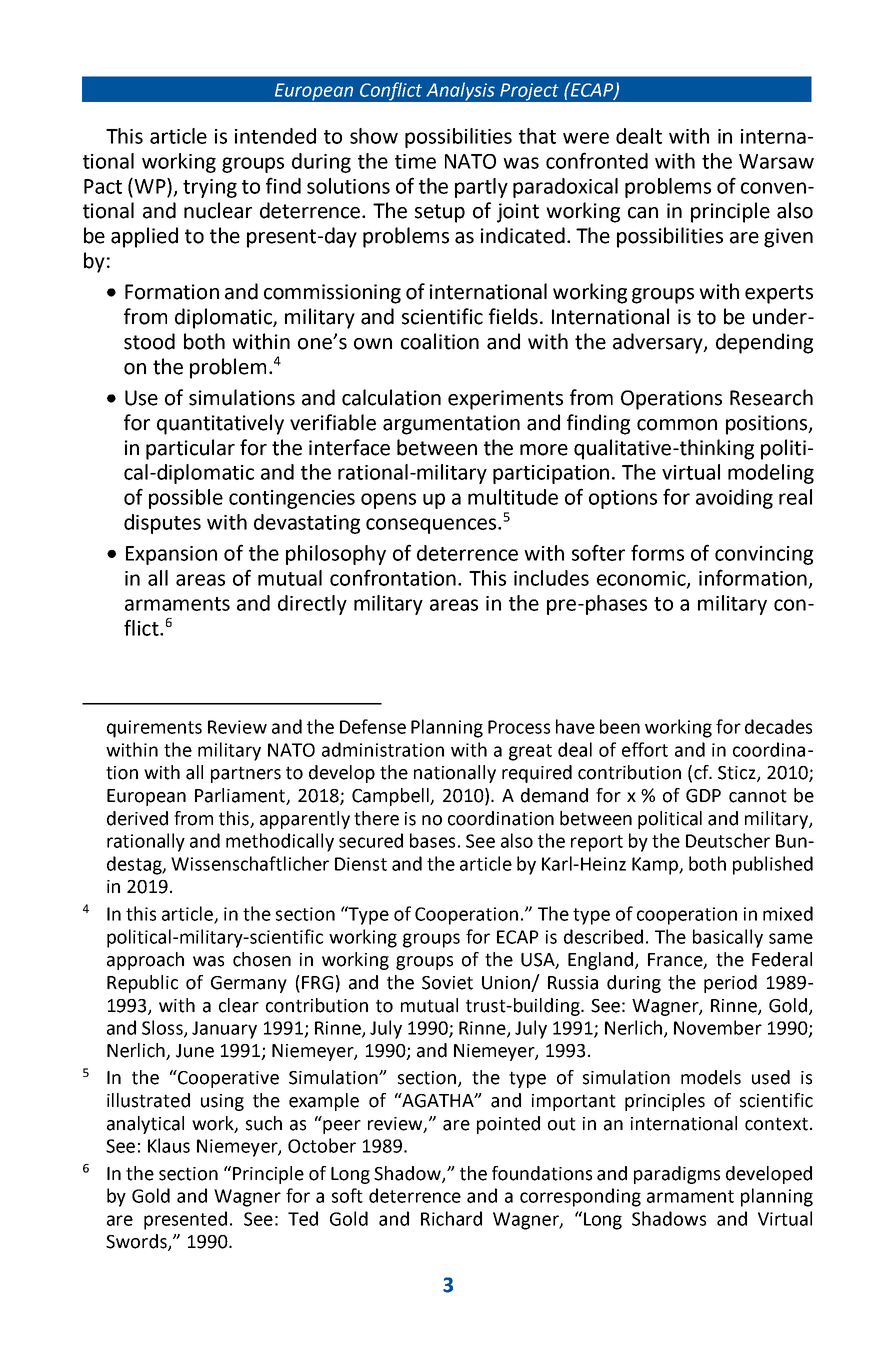 This screenshot has width=896, height=1345. I want to click on Expansion, so click(171, 555).
